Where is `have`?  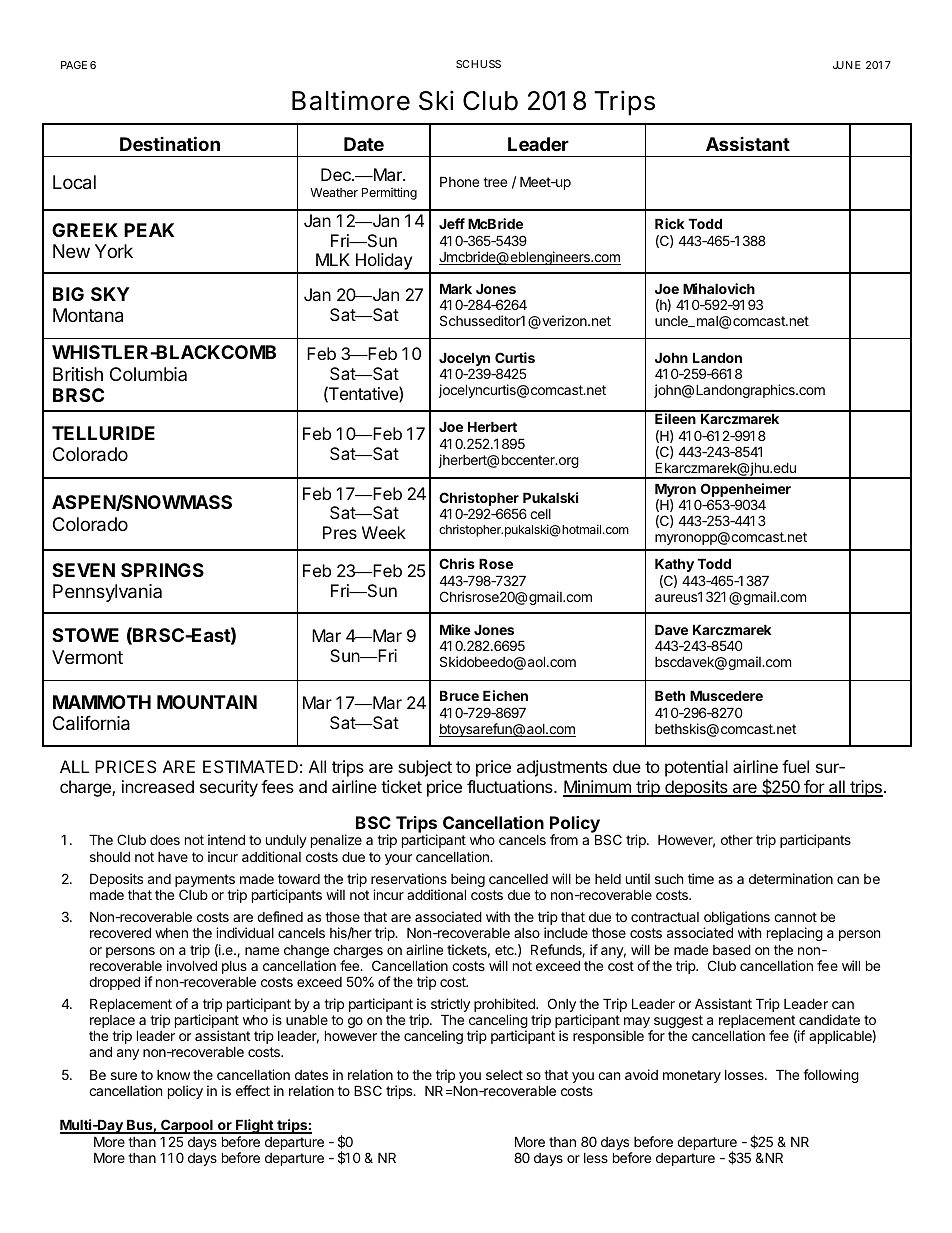 have is located at coordinates (173, 857).
